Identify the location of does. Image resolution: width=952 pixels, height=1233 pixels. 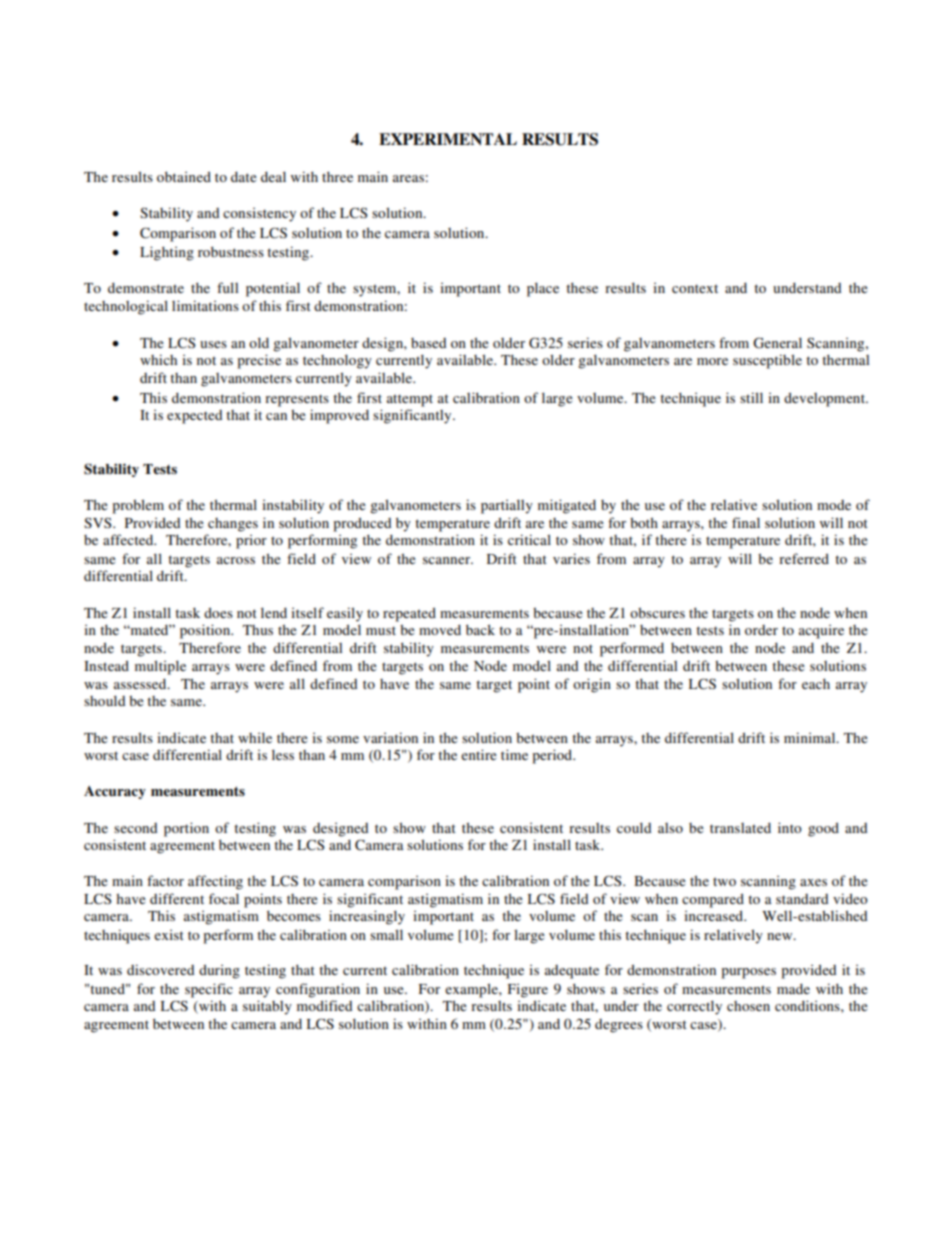
(218, 612).
